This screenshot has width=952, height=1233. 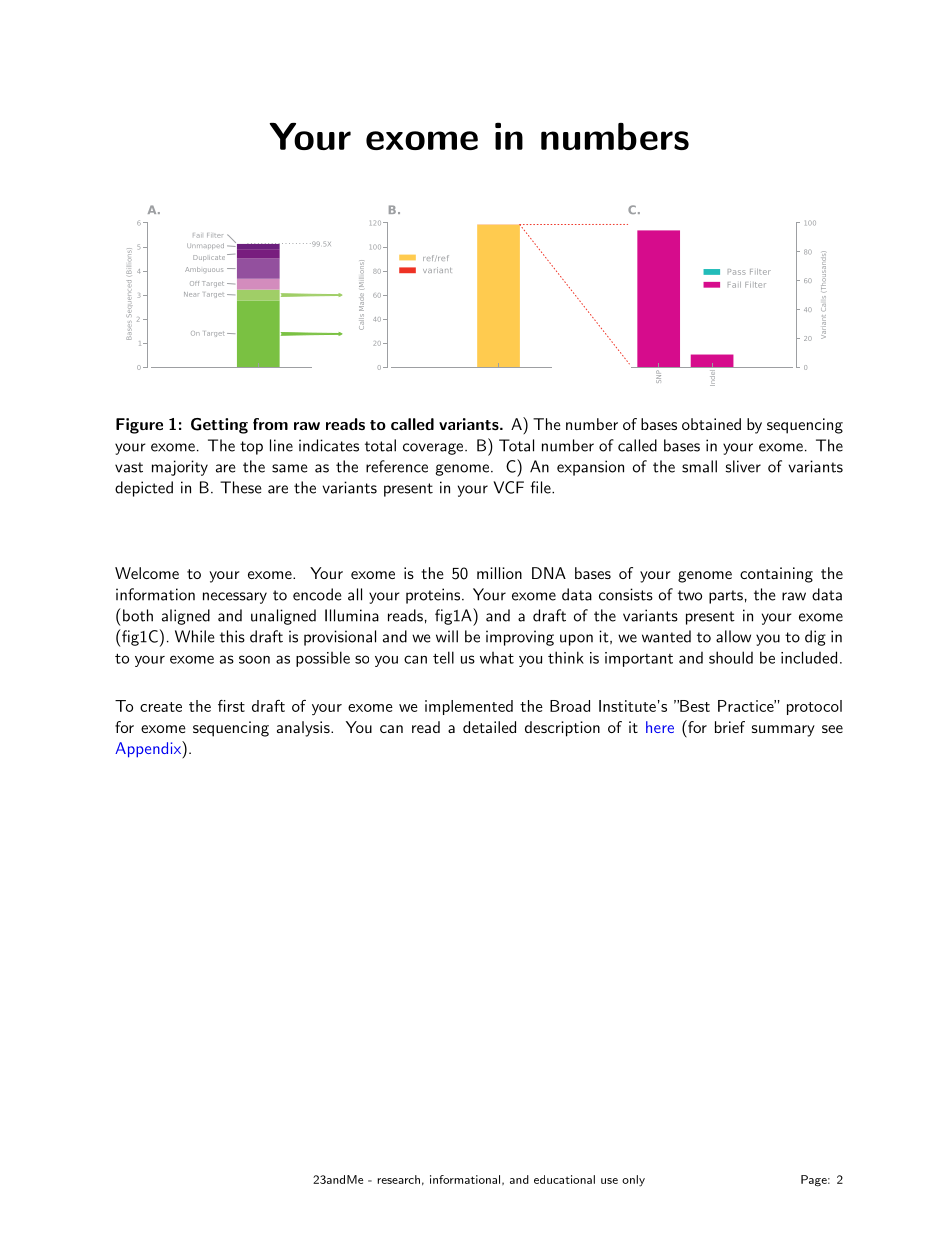 What do you see at coordinates (711, 424) in the screenshot?
I see `obtained` at bounding box center [711, 424].
